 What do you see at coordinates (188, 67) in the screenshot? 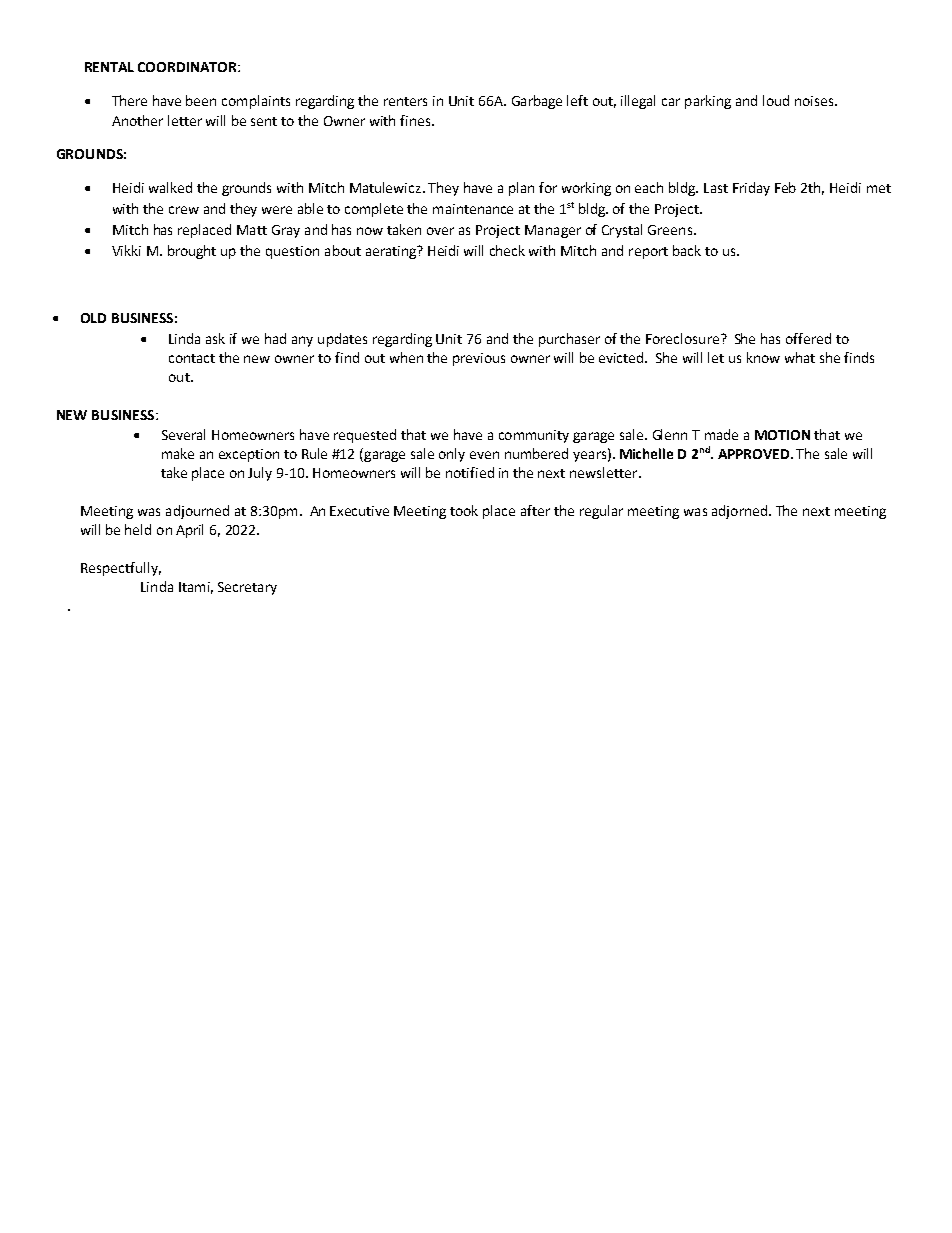
I see `COORDINATOR` at bounding box center [188, 67].
